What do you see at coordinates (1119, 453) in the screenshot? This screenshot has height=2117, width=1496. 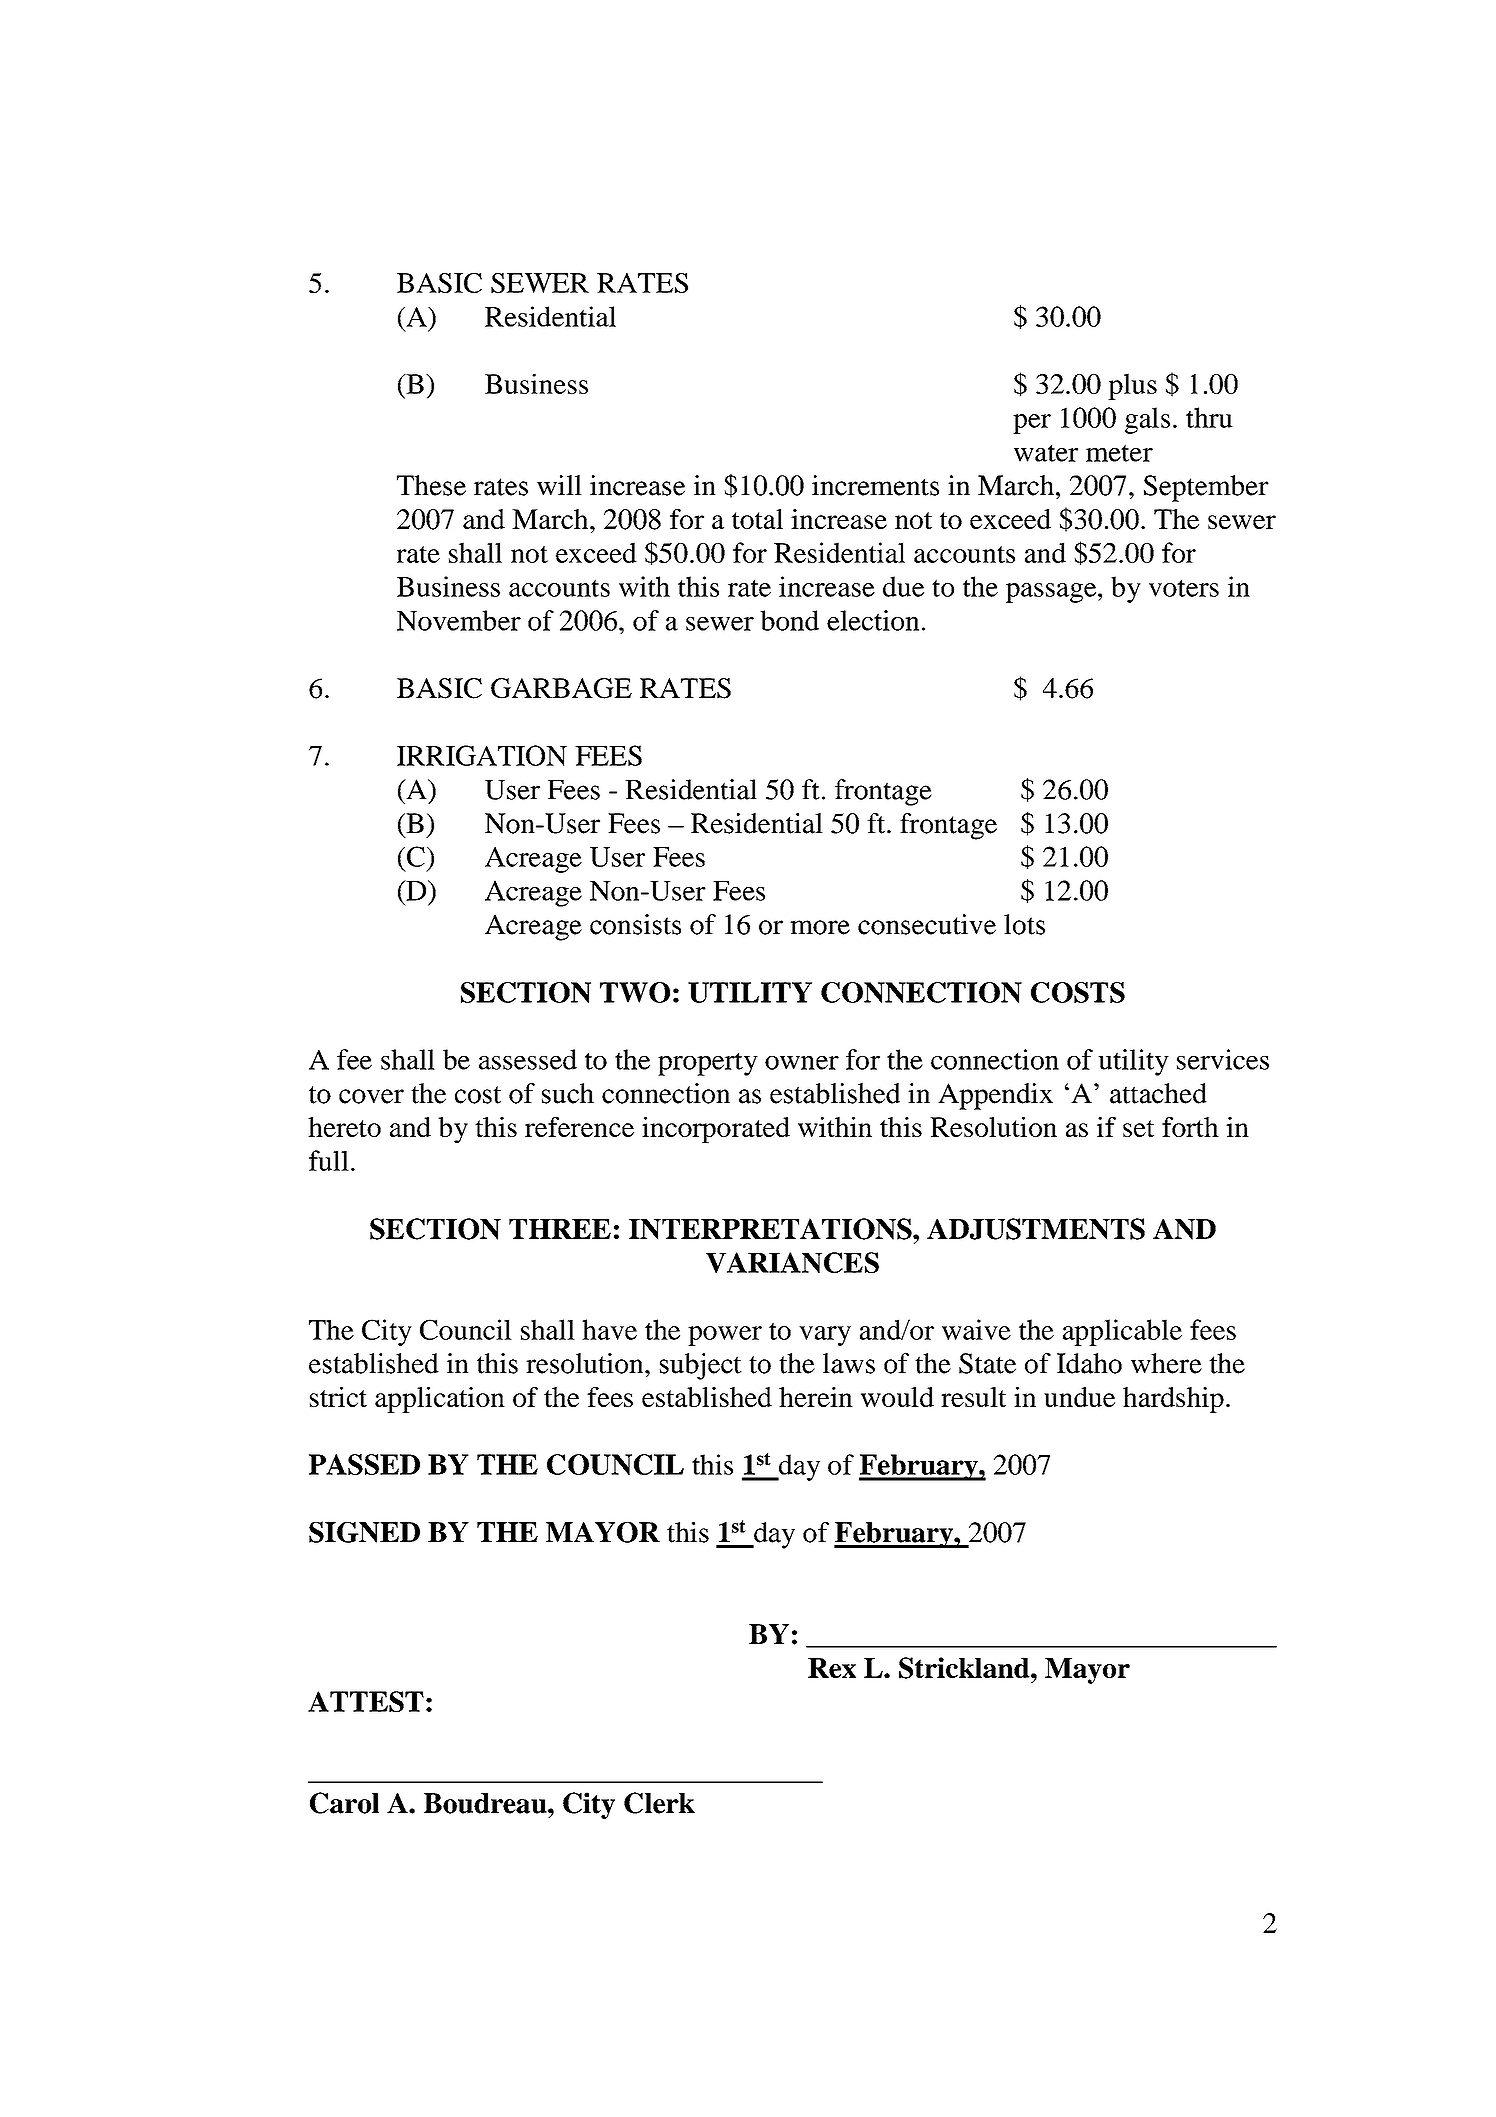 I see `meter` at bounding box center [1119, 453].
